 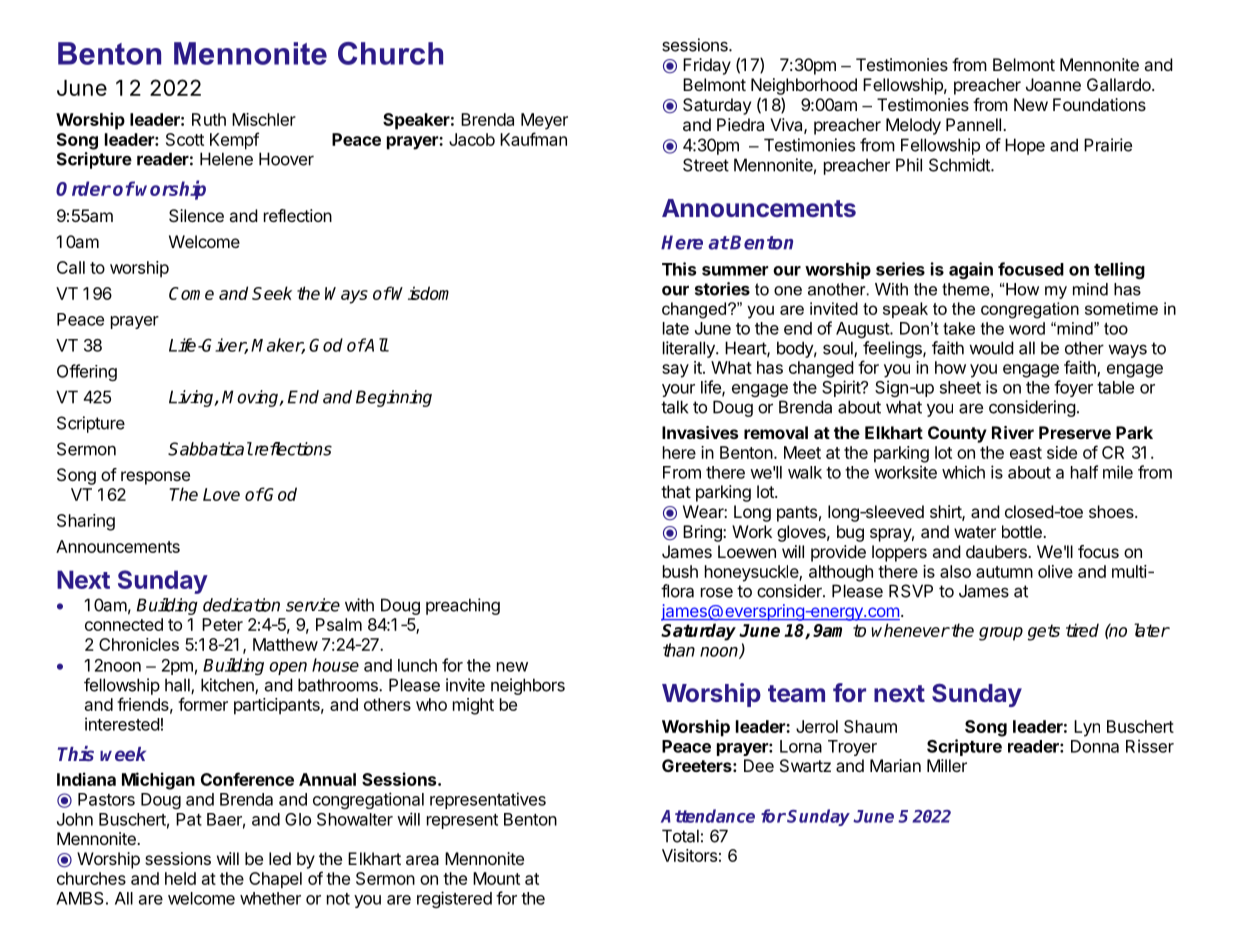 What do you see at coordinates (496, 878) in the screenshot?
I see `Mount` at bounding box center [496, 878].
